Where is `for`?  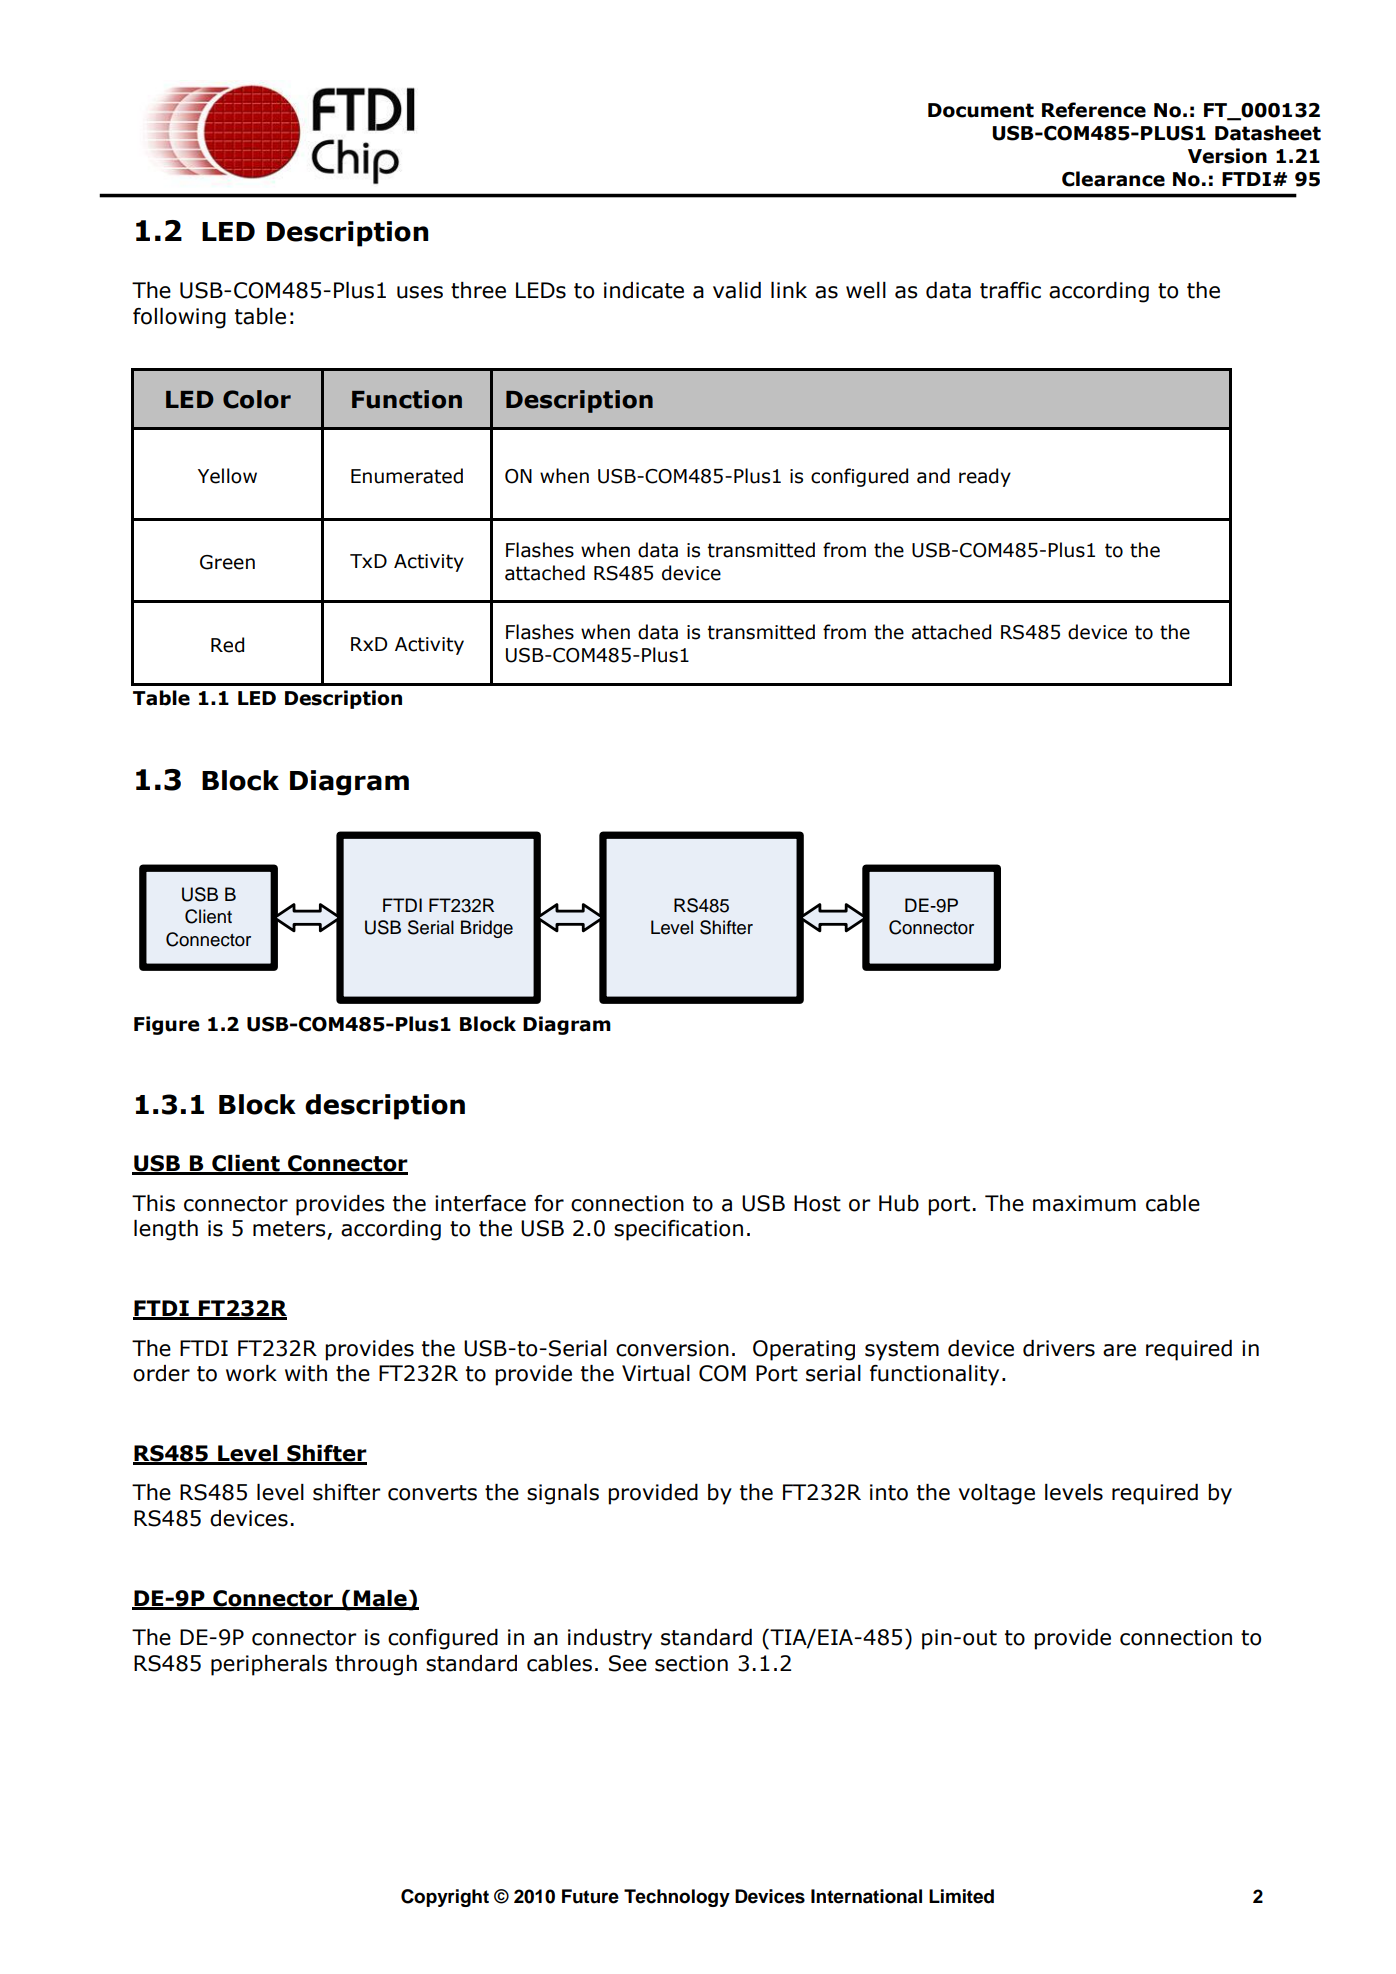 for is located at coordinates (549, 1203).
